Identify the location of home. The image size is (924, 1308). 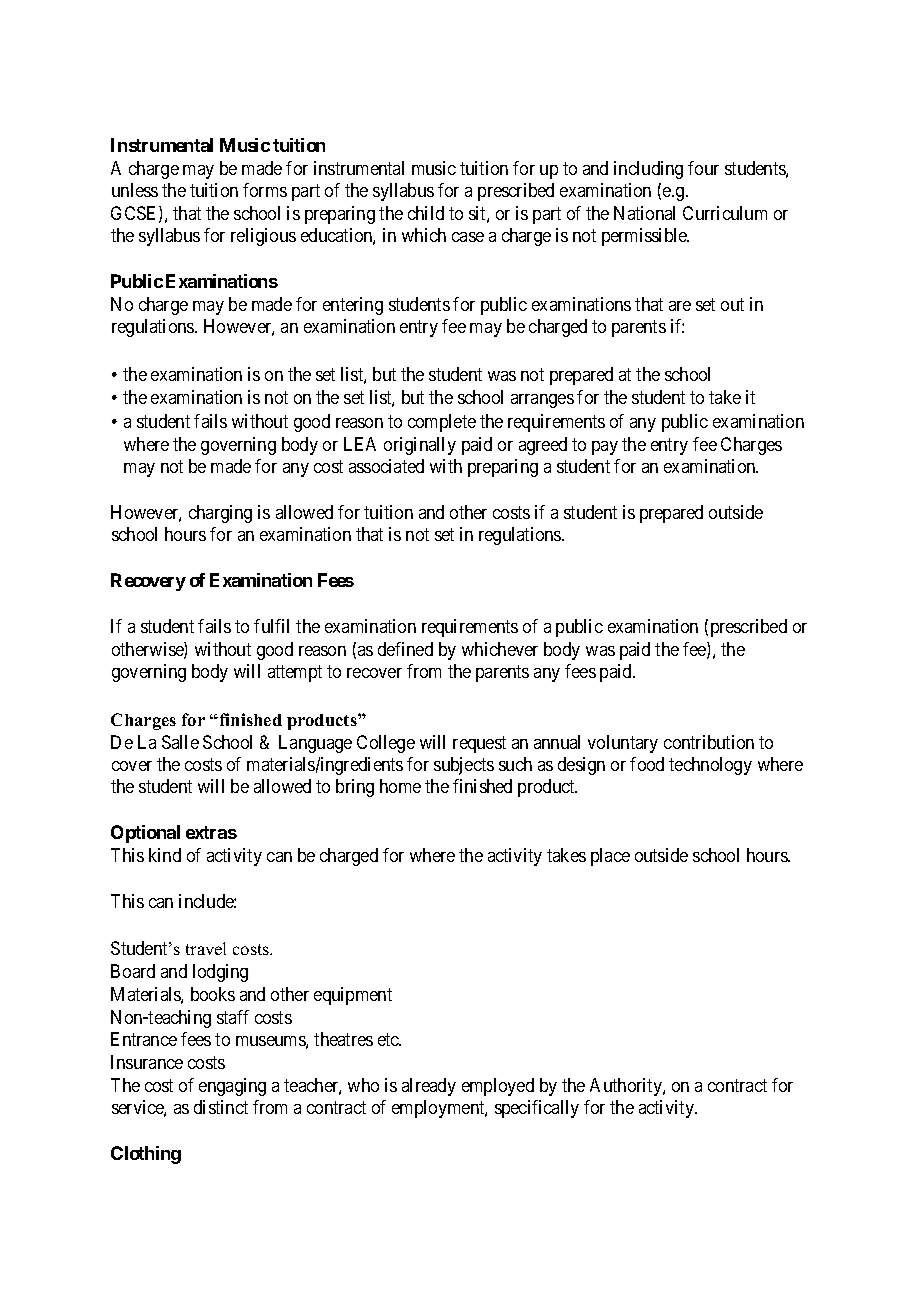
(400, 786).
